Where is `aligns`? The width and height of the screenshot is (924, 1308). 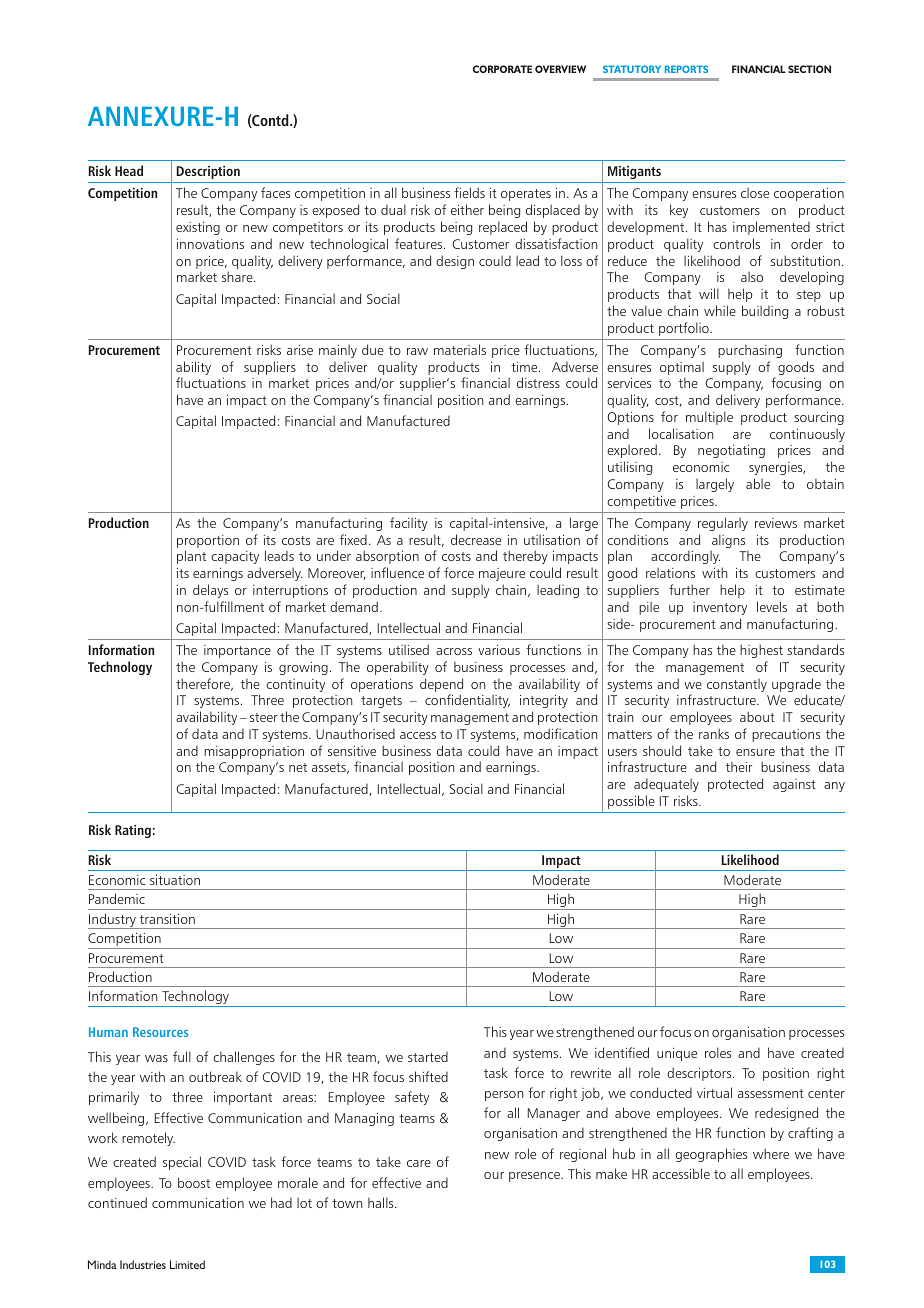
aligns is located at coordinates (728, 542).
